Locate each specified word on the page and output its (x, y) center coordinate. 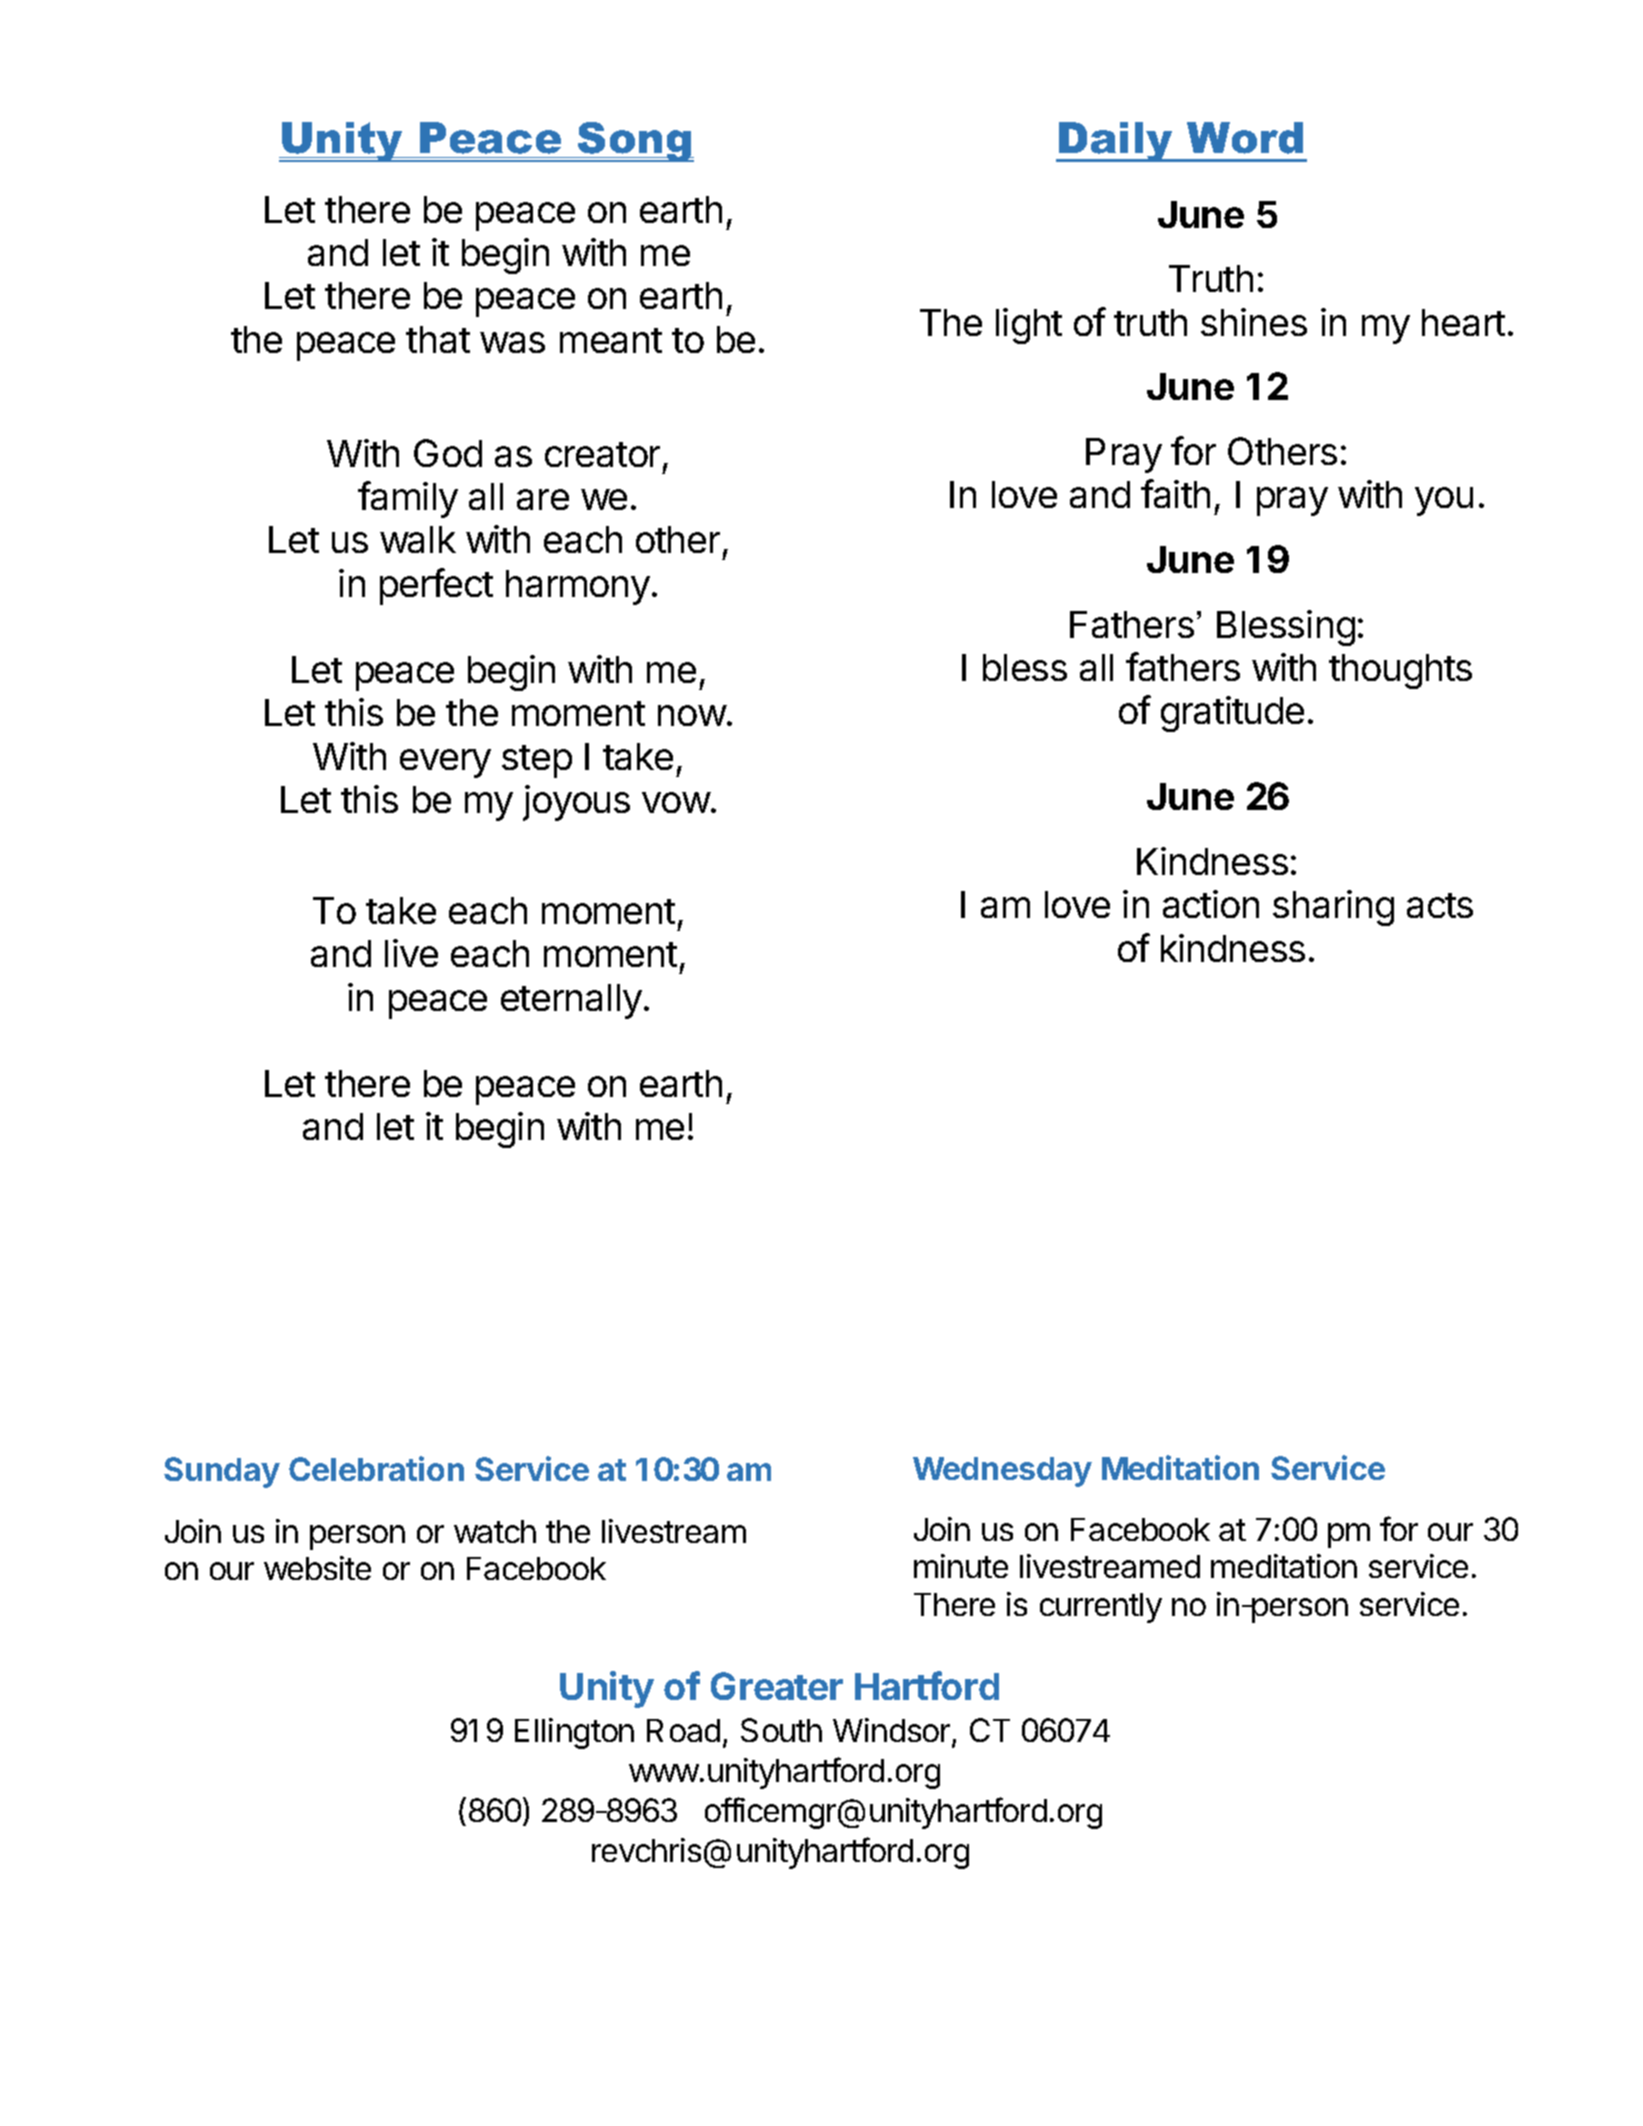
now (692, 715)
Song (635, 142)
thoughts (1400, 671)
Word (1245, 138)
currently (1101, 1608)
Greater (777, 1686)
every (445, 763)
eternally (571, 1001)
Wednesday (1002, 1472)
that (438, 339)
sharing (1333, 908)
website (317, 1568)
